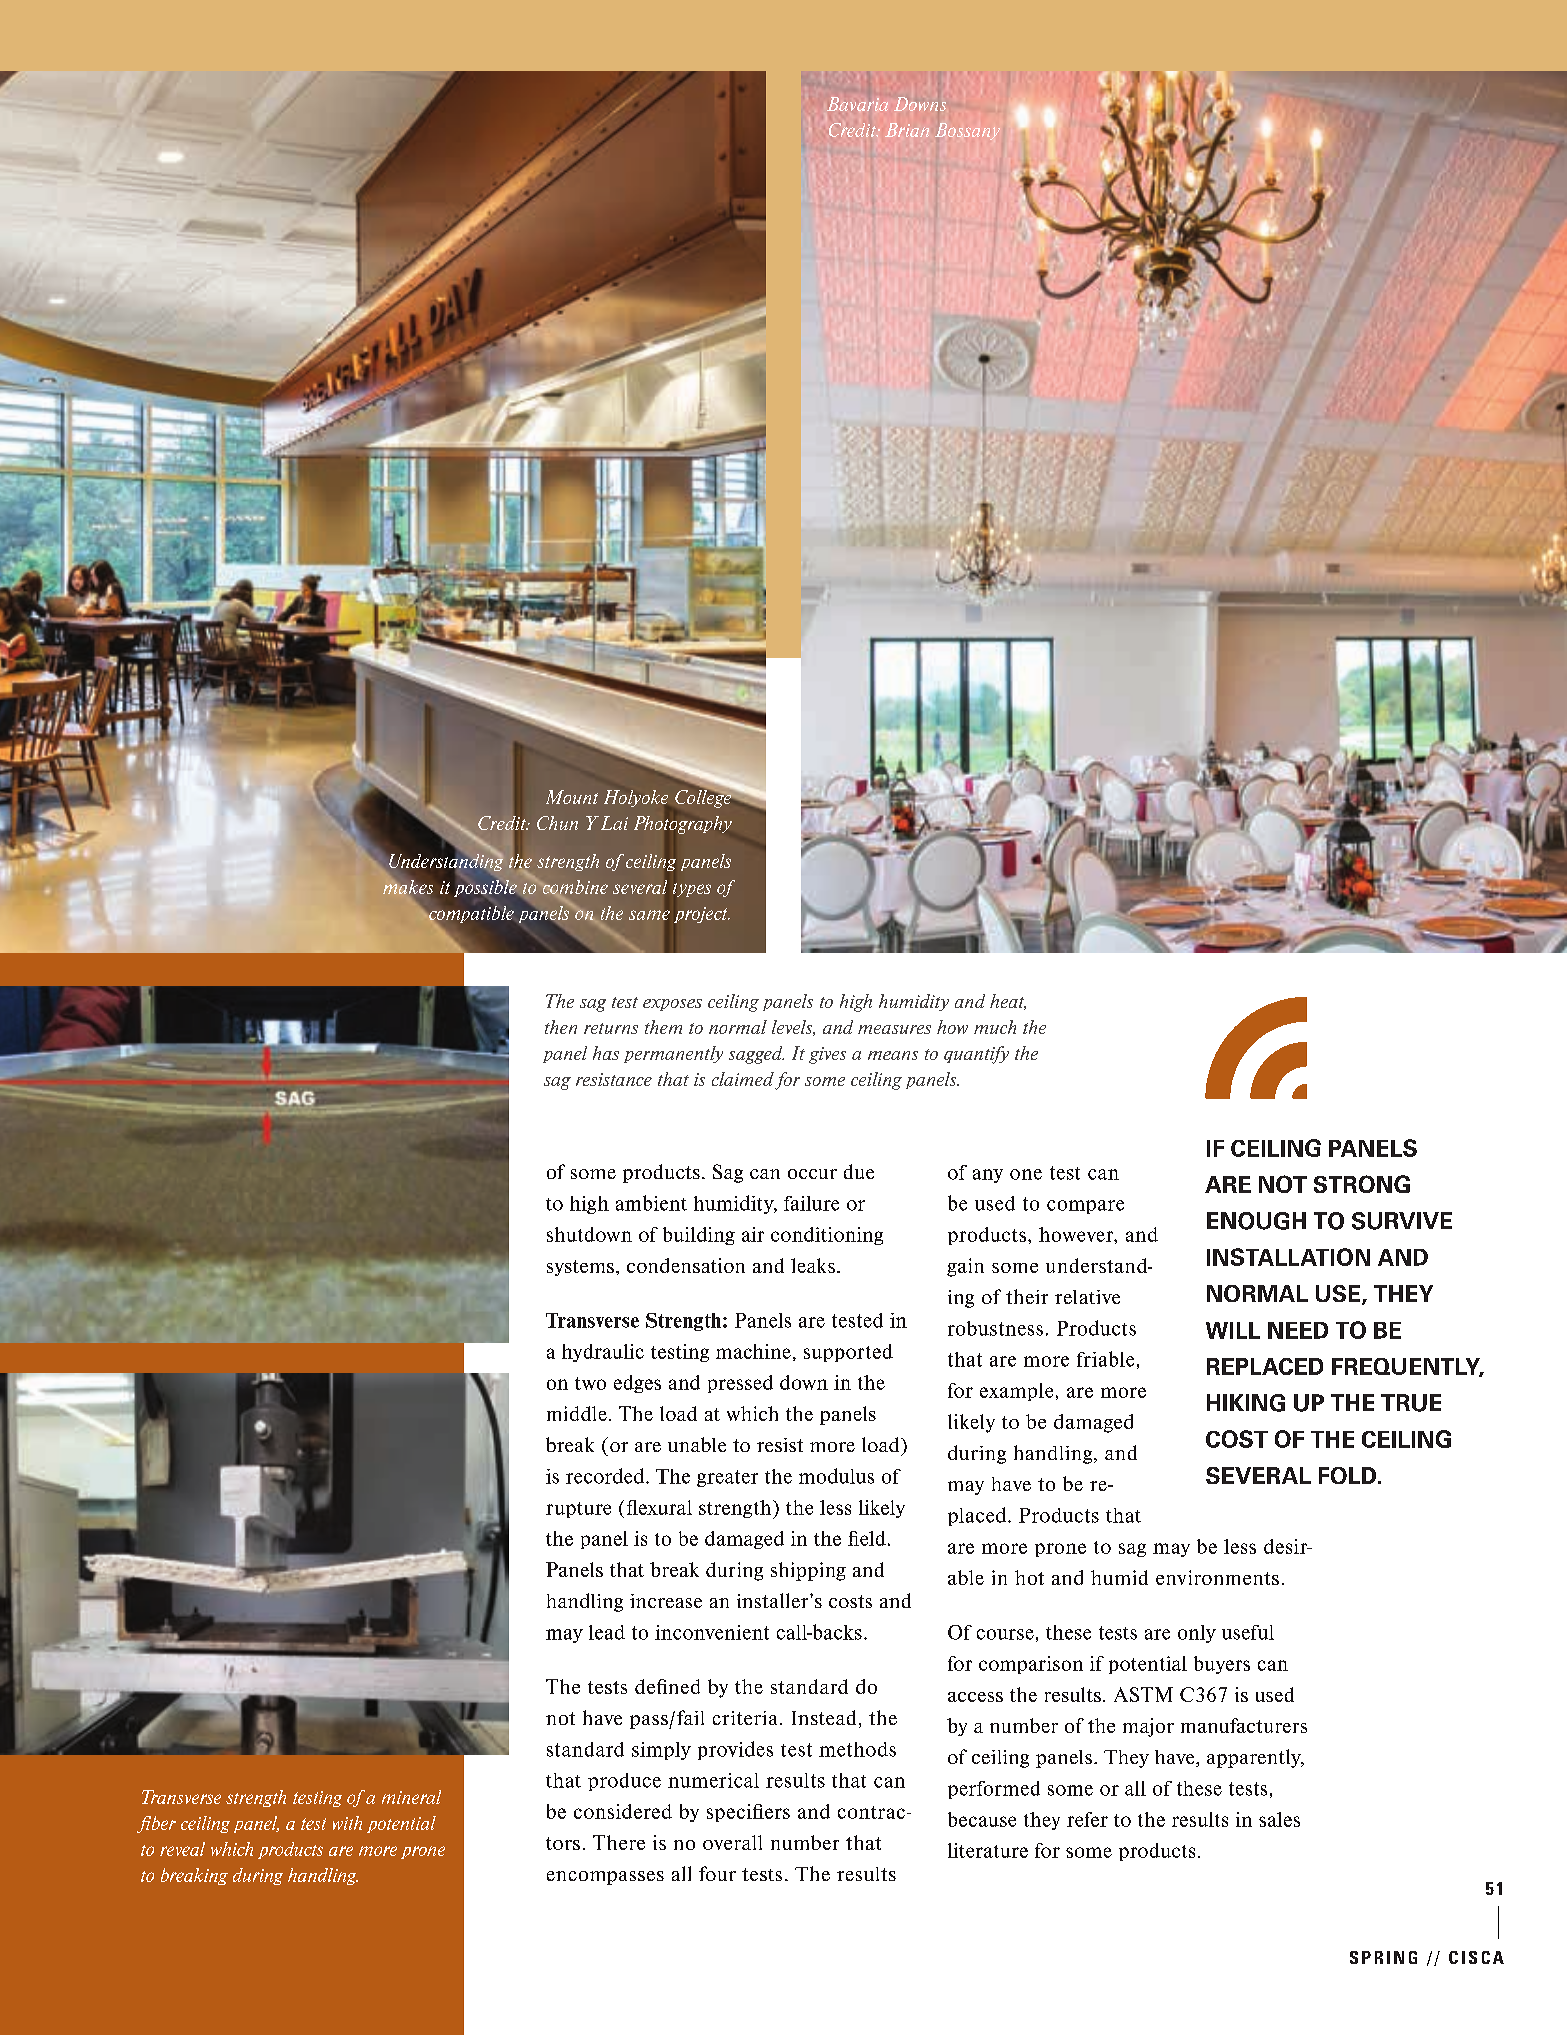  I want to click on Photography, so click(683, 825).
